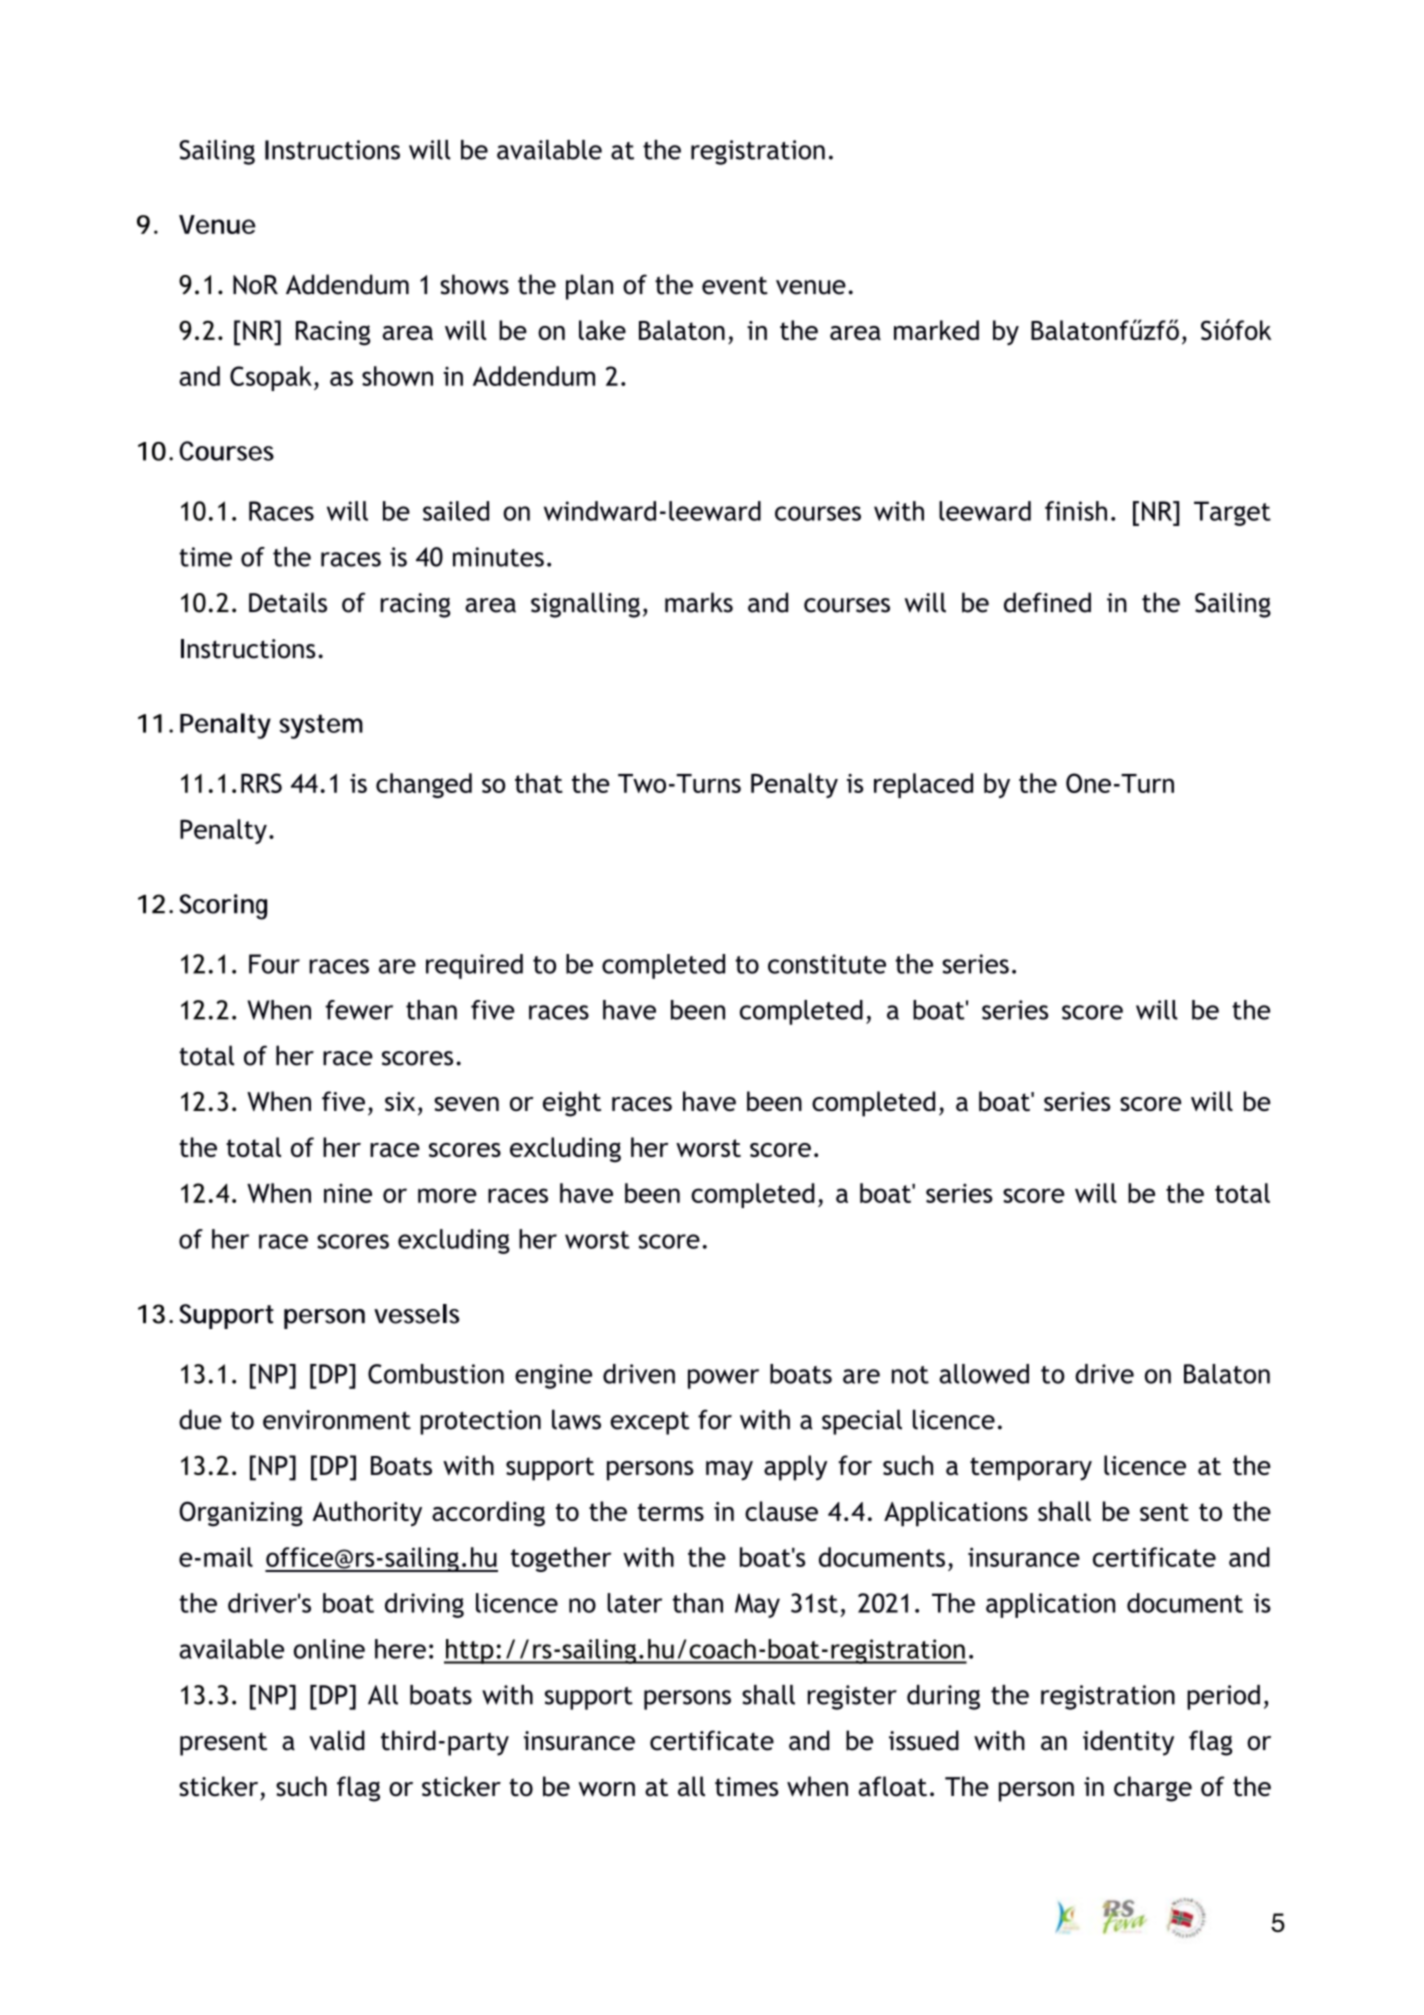 The height and width of the document is (2015, 1424). I want to click on allowed, so click(984, 1374).
